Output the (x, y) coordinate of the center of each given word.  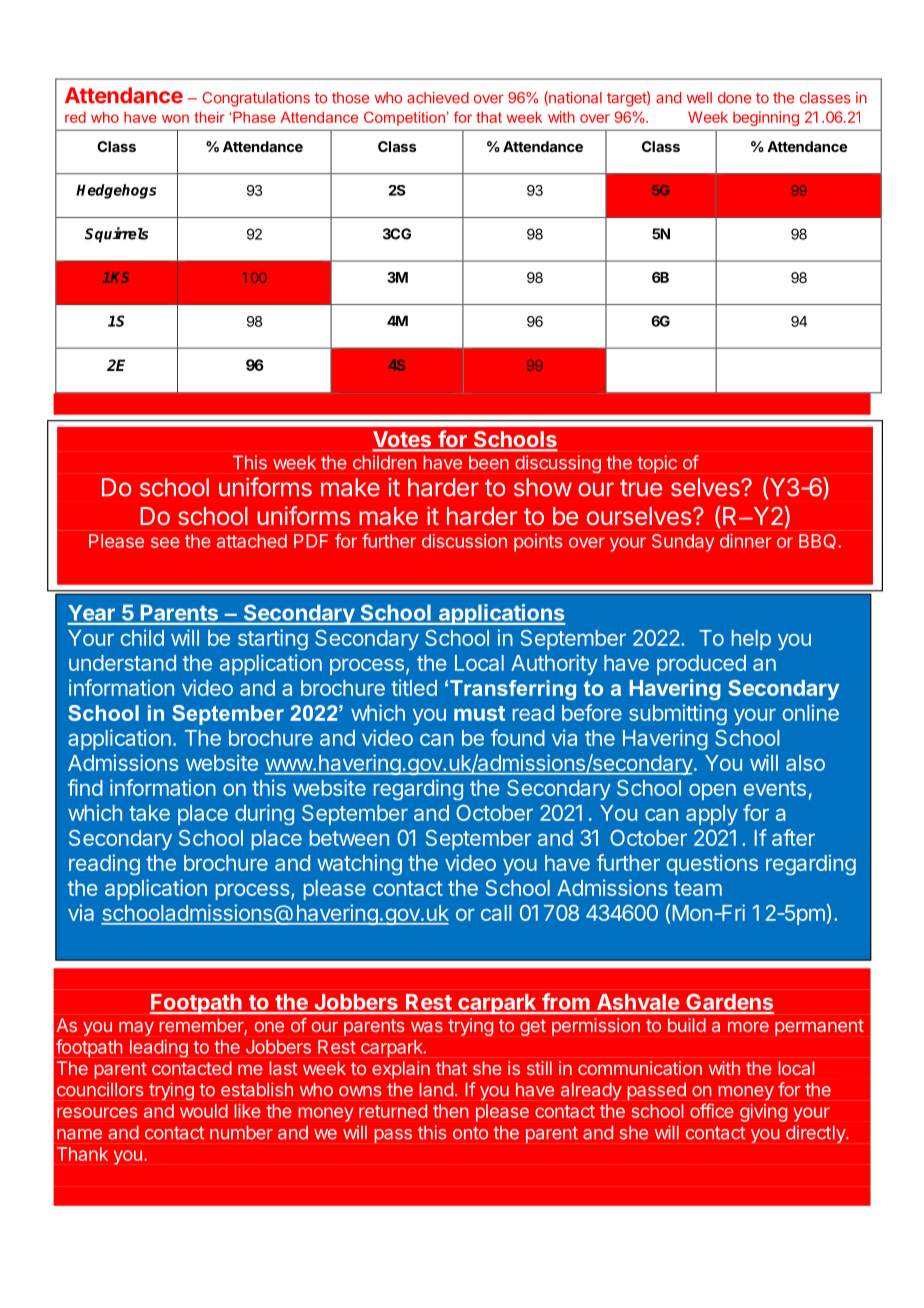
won (175, 118)
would (204, 1111)
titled (414, 687)
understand (122, 663)
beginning (766, 118)
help (751, 640)
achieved (438, 98)
